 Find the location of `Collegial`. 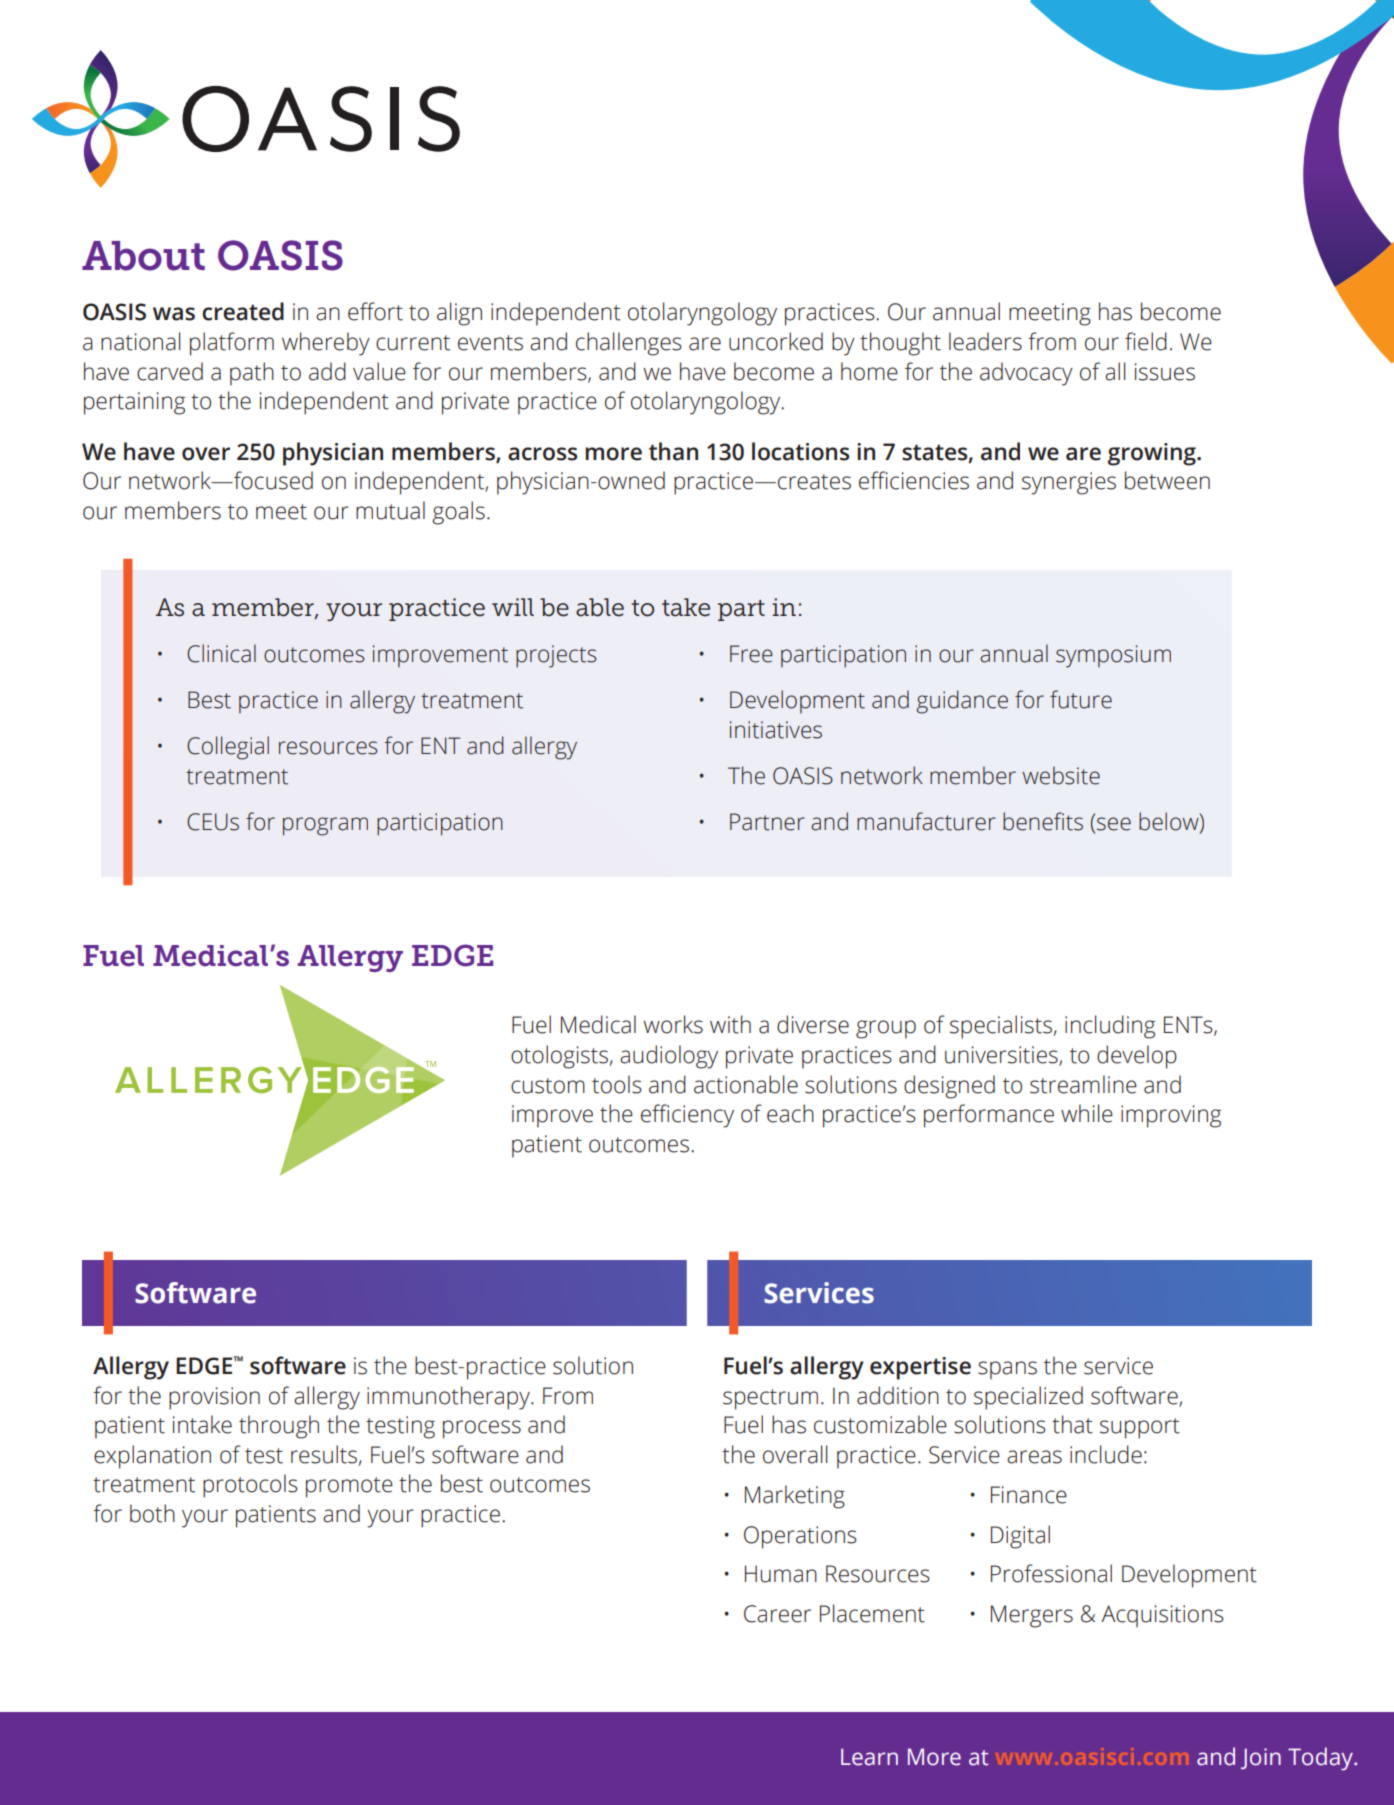

Collegial is located at coordinates (228, 748).
